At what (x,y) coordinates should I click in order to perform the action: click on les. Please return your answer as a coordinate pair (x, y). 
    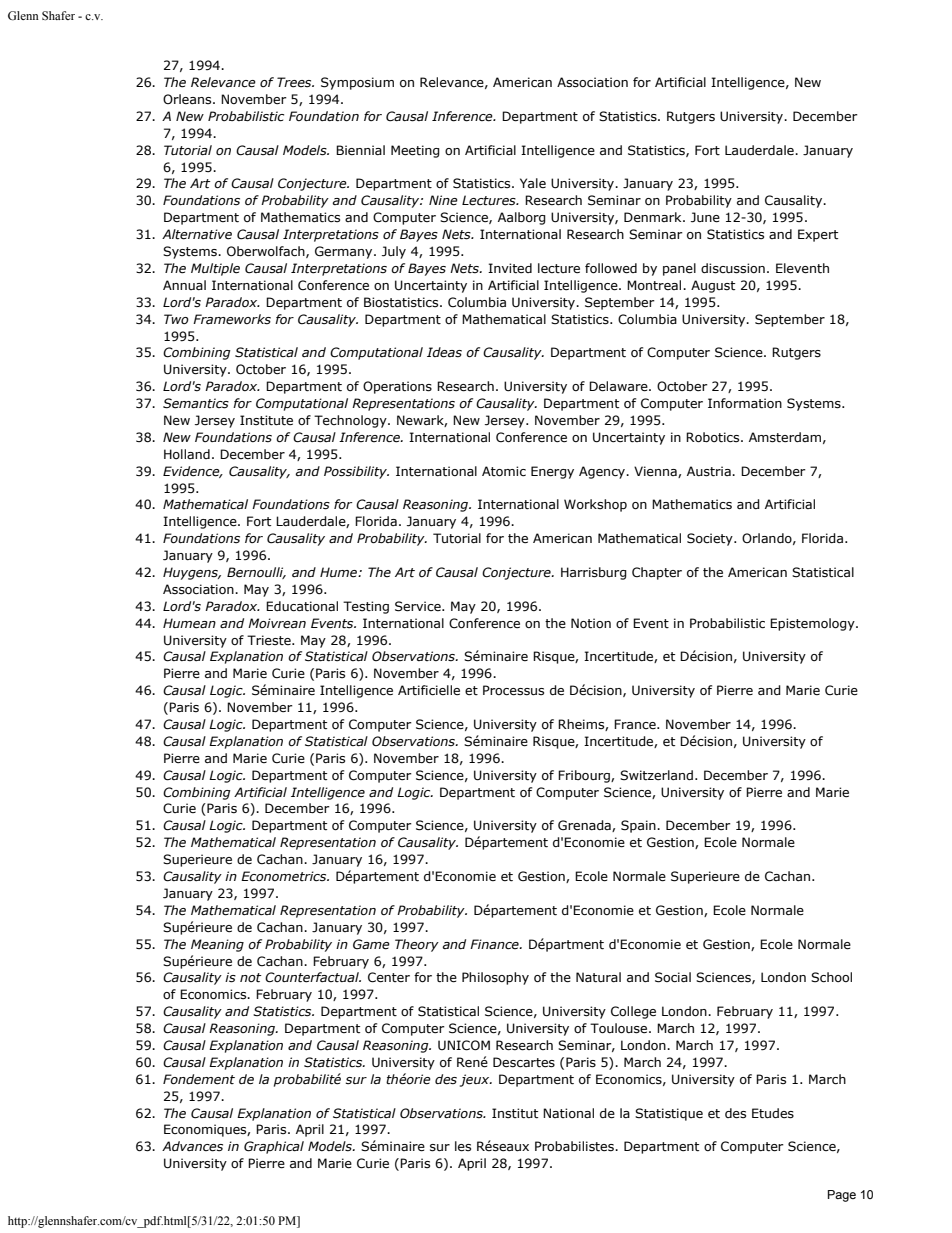
    Looking at the image, I should click on (463, 1146).
